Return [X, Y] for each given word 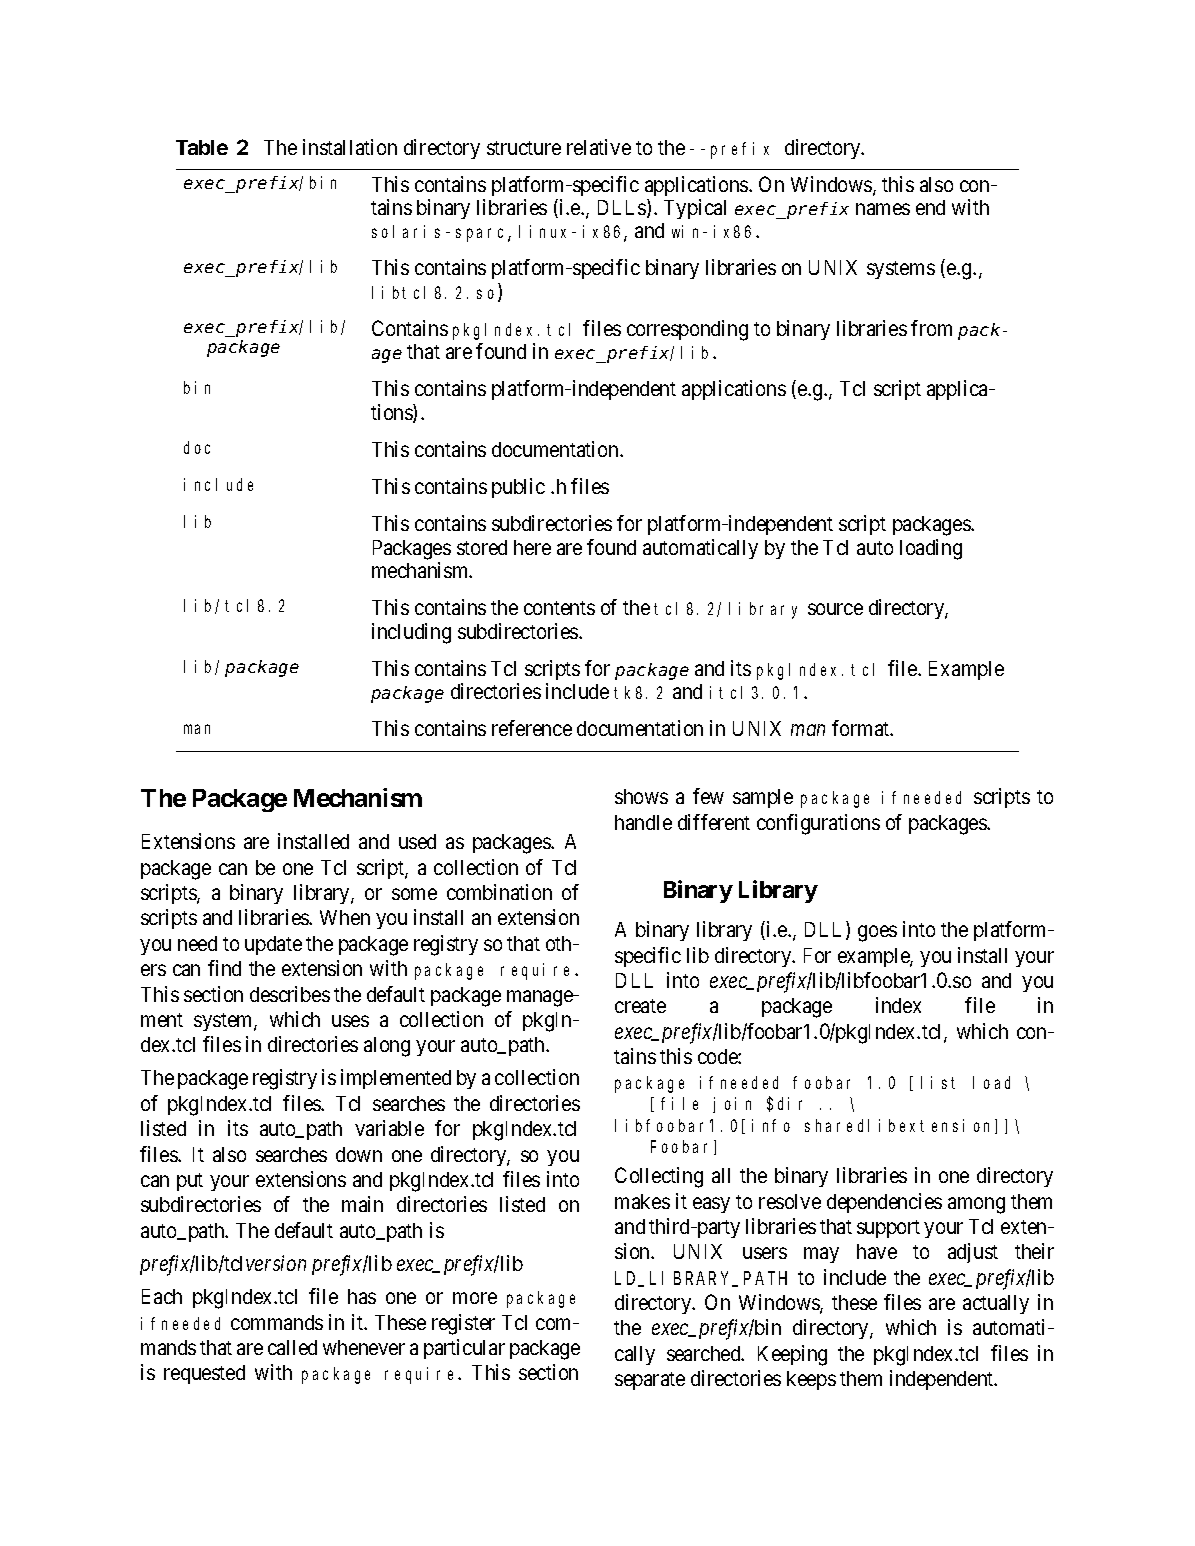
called [292, 1347]
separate [650, 1381]
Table [202, 147]
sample [763, 798]
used [417, 841]
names [883, 209]
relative [599, 147]
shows [641, 796]
